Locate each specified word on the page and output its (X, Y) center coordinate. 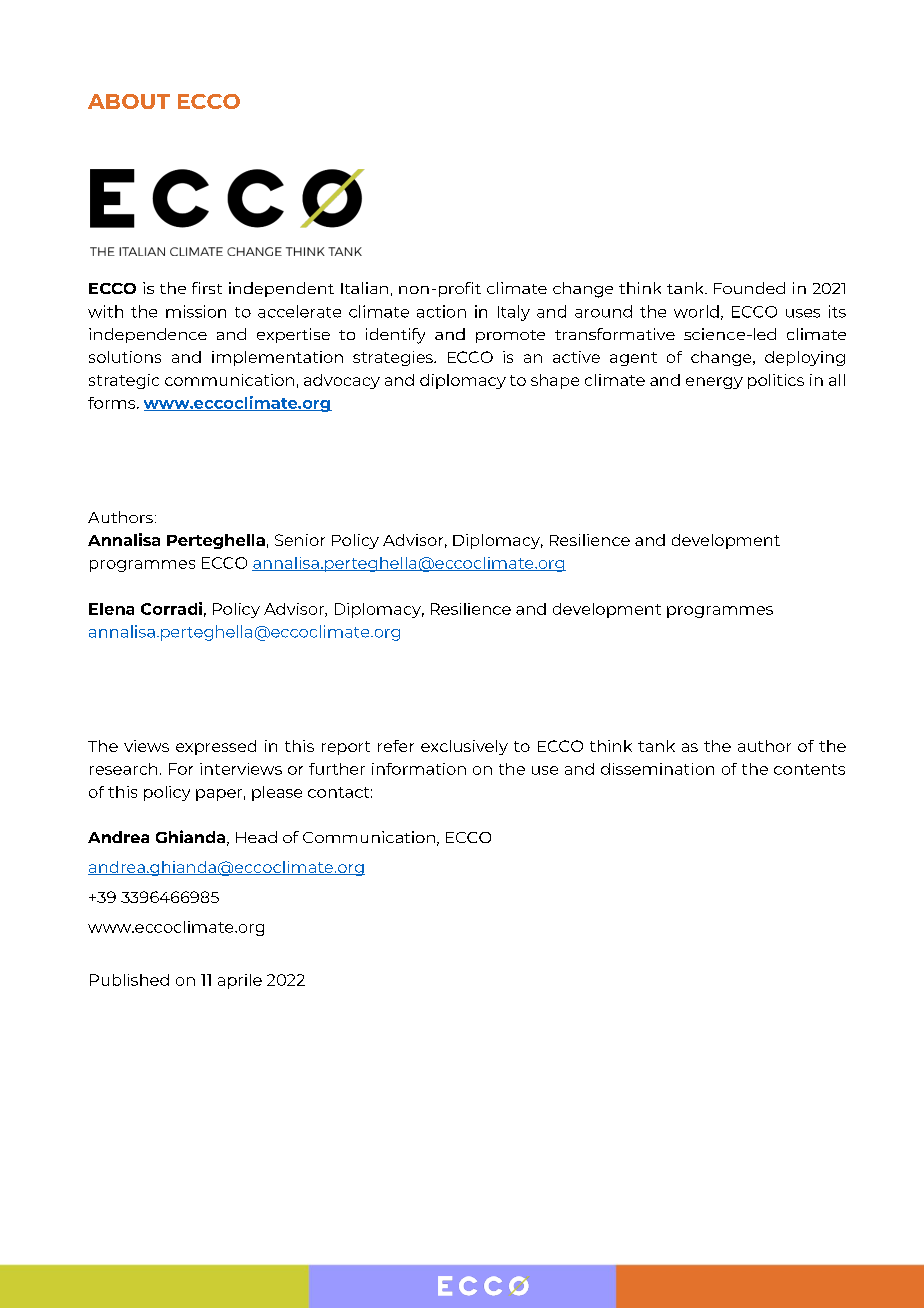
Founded (749, 288)
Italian (364, 288)
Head (256, 837)
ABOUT (129, 101)
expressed (216, 747)
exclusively (464, 747)
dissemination (657, 769)
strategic (124, 381)
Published (129, 980)
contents (809, 769)
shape (555, 381)
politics (776, 381)
